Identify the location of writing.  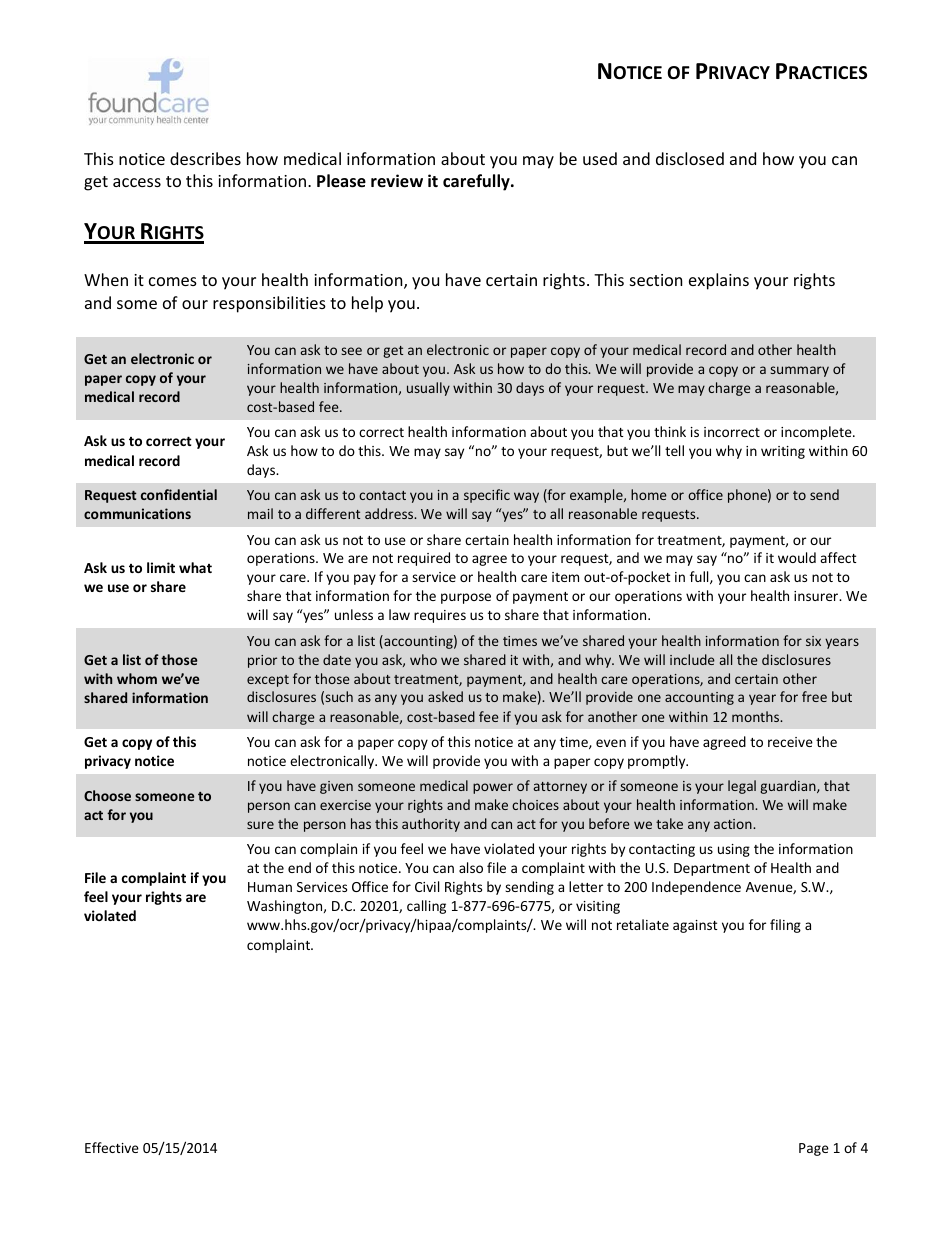
(783, 452).
